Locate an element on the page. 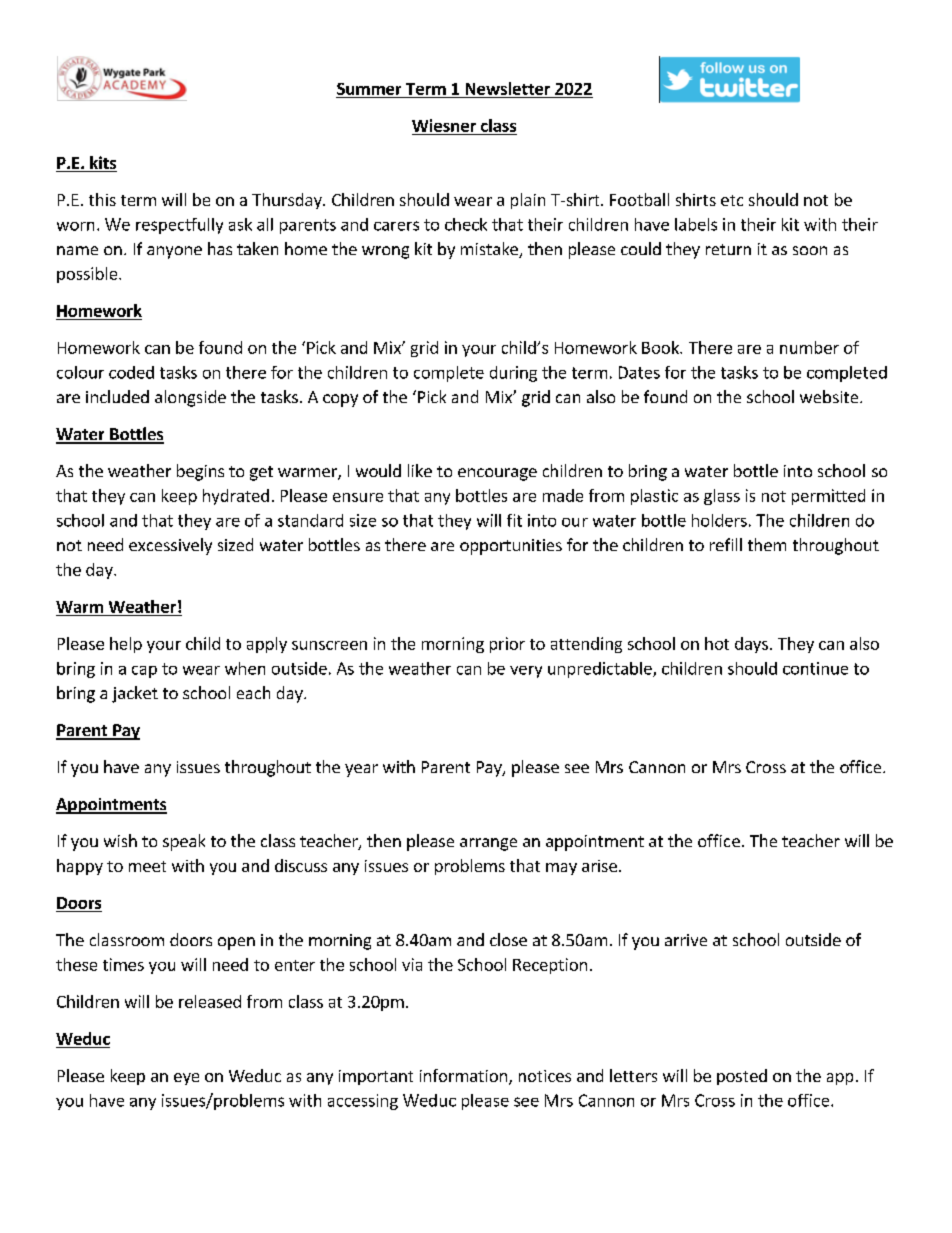  like is located at coordinates (420, 470).
